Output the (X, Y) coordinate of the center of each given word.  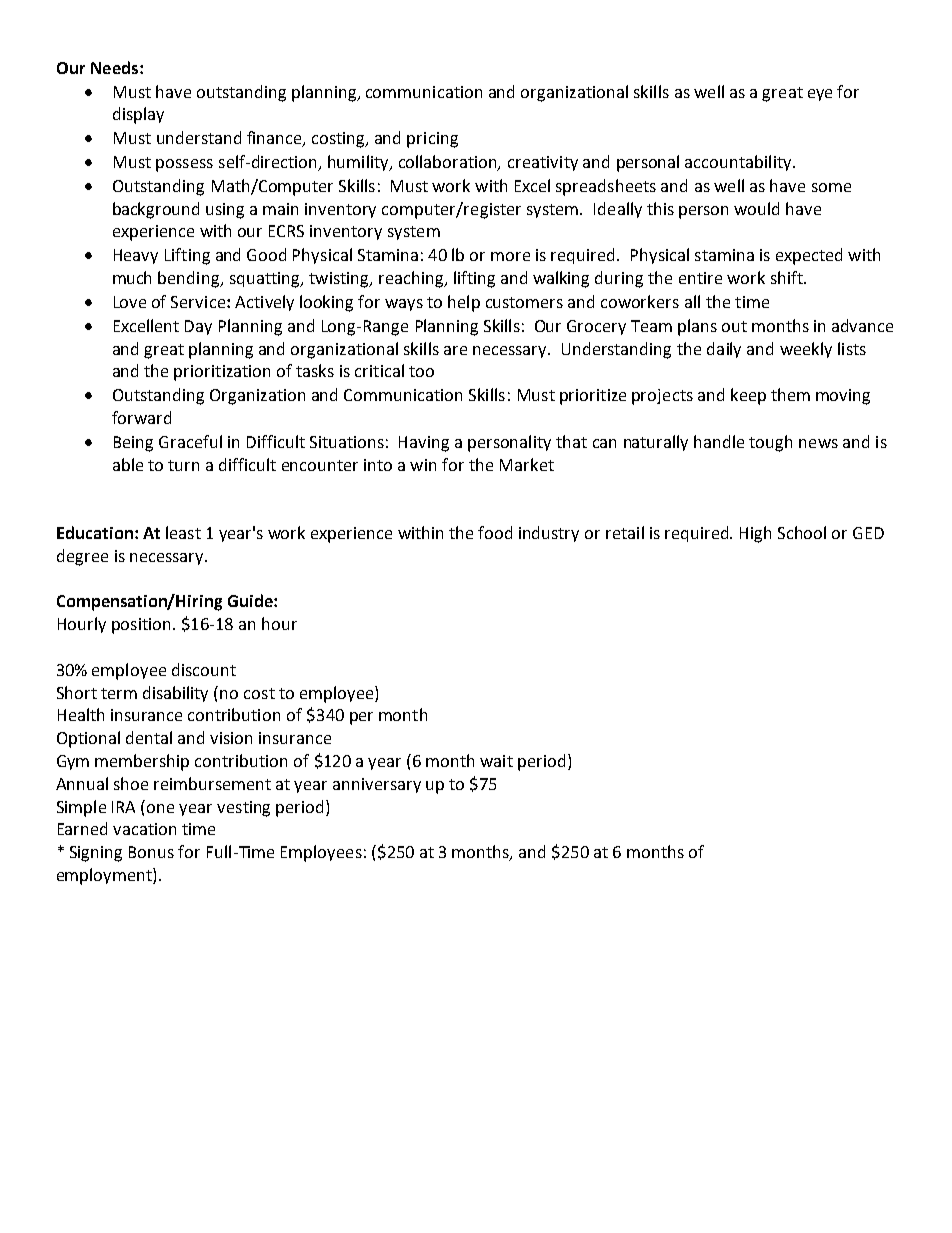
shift (788, 277)
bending (190, 279)
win (423, 465)
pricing (432, 140)
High (755, 534)
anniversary (377, 785)
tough (770, 443)
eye (820, 95)
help (464, 303)
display (138, 115)
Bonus (151, 852)
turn (183, 465)
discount (204, 669)
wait (496, 761)
